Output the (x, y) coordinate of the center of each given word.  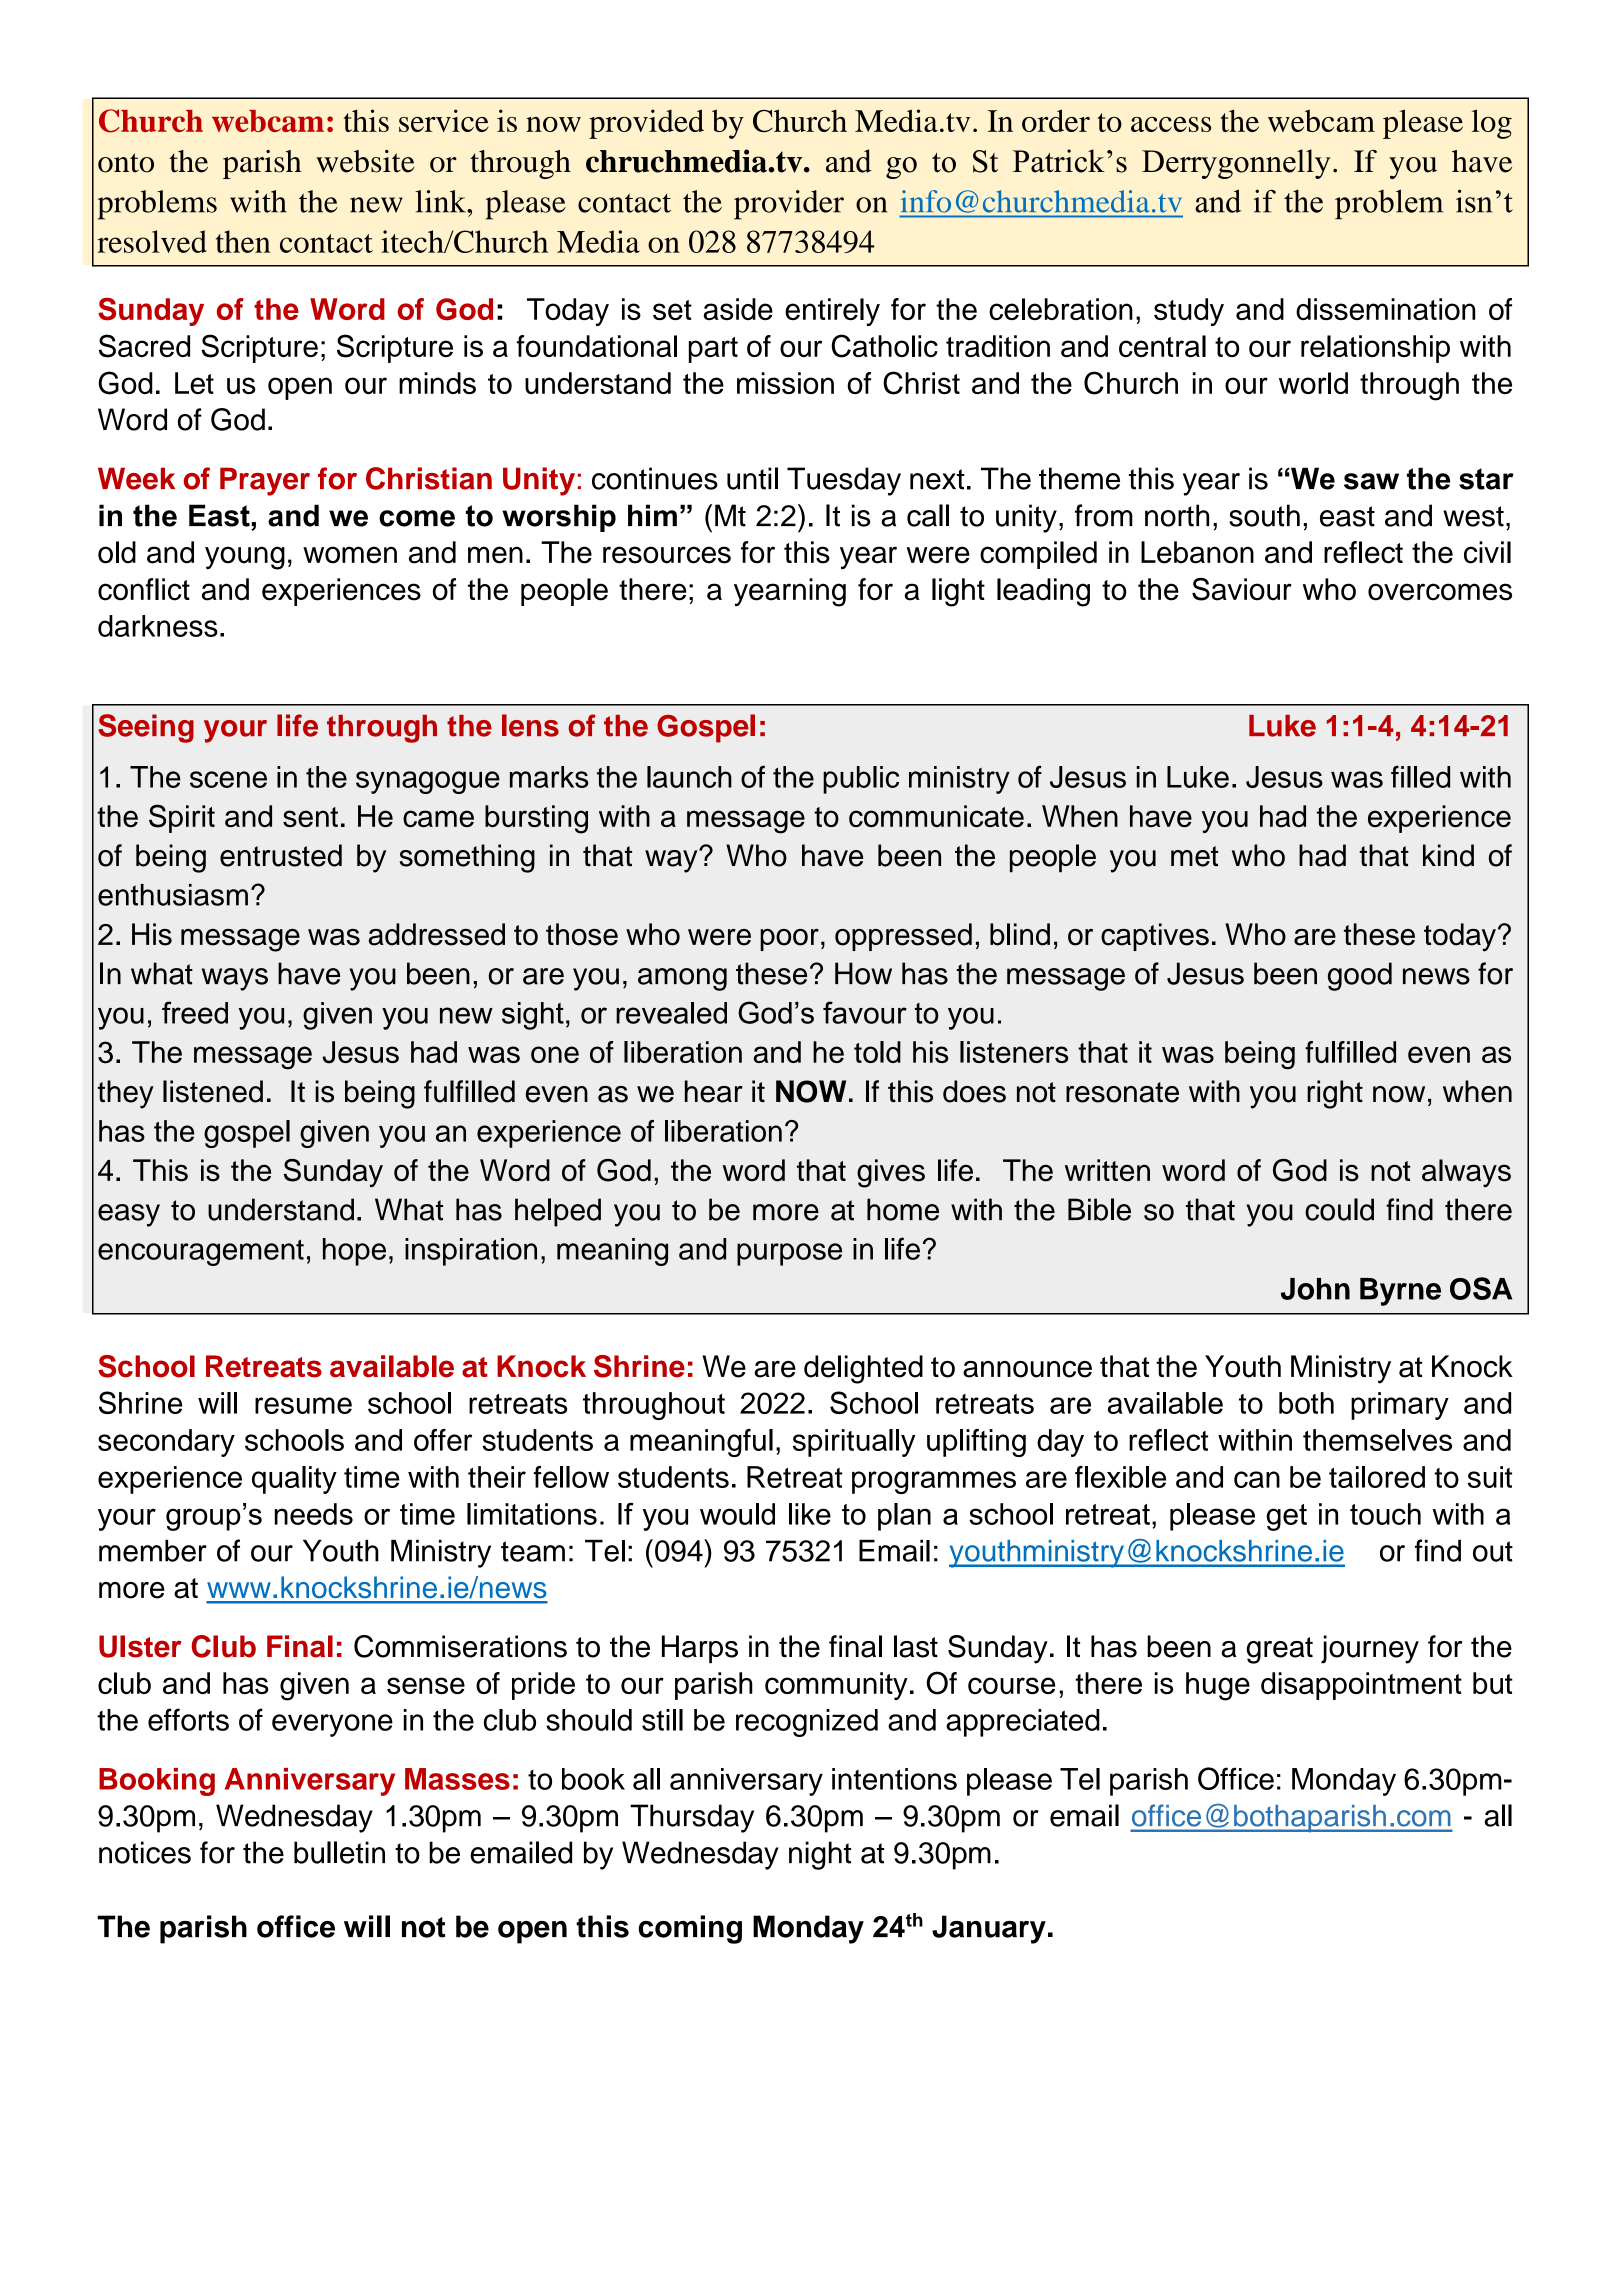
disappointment (1361, 1686)
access (1171, 124)
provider (789, 205)
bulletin (339, 1852)
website (365, 161)
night (820, 1855)
